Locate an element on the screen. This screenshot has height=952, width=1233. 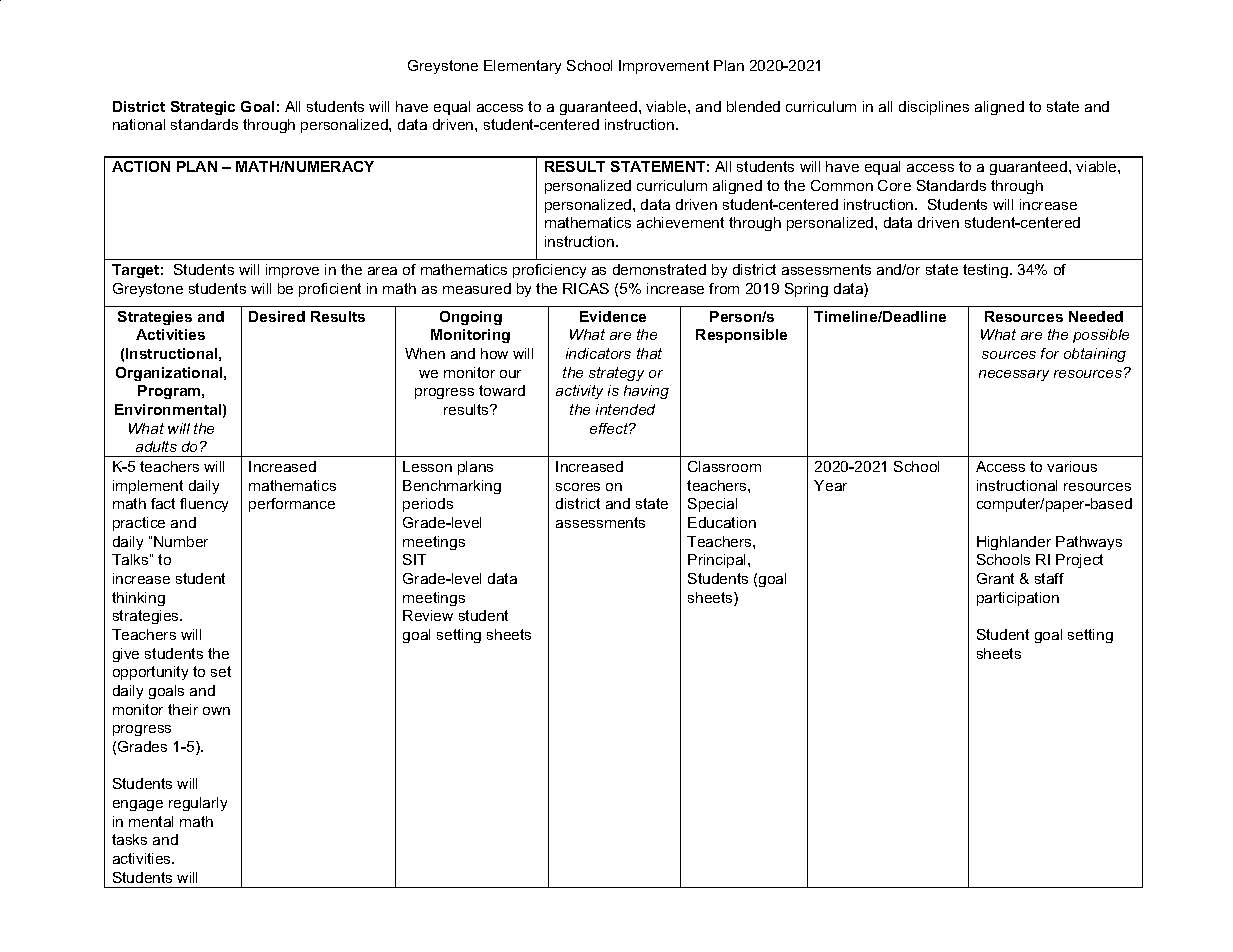
regularly is located at coordinates (198, 804).
